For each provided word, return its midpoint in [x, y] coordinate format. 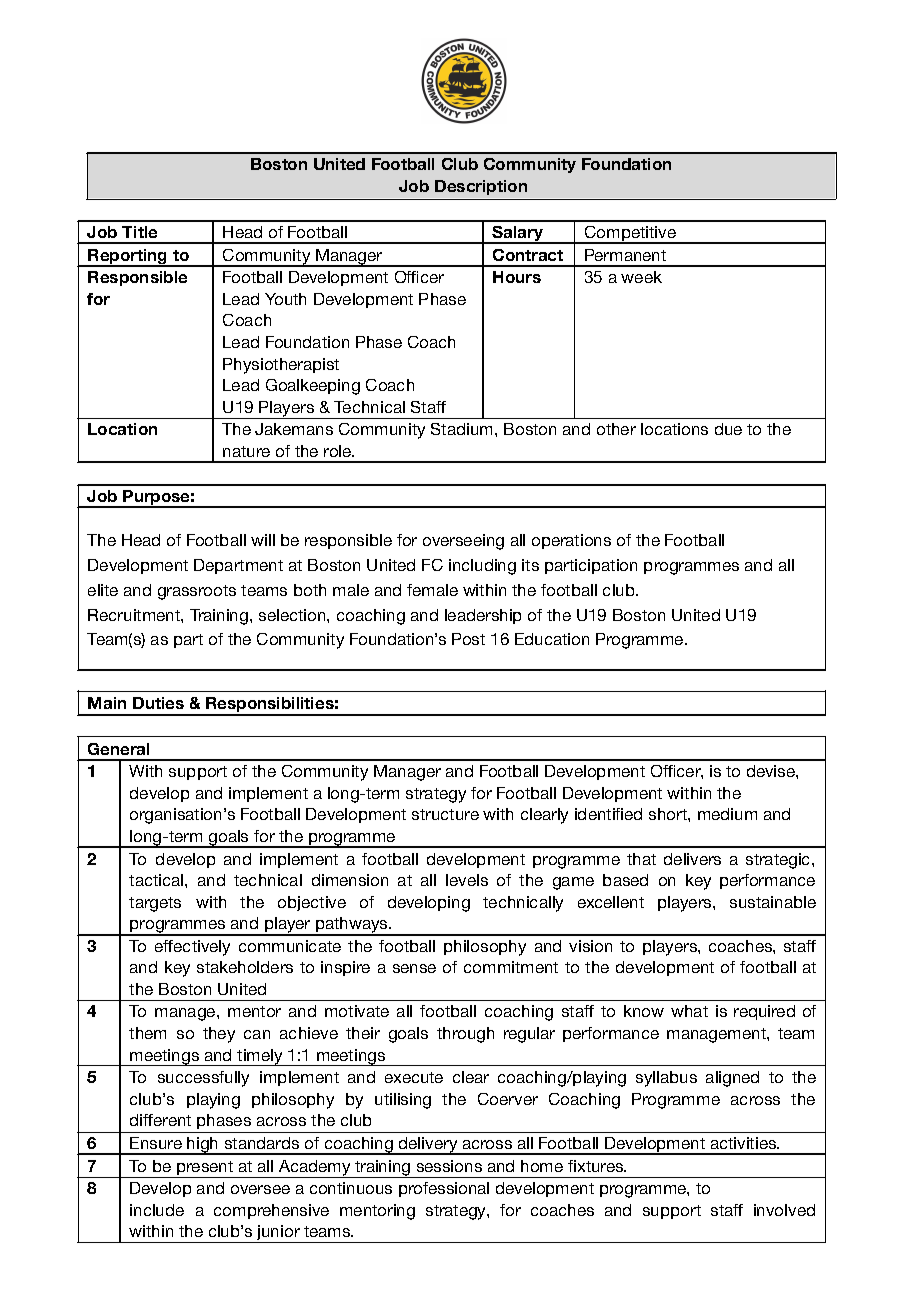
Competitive [630, 235]
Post [468, 639]
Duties [158, 703]
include [157, 1210]
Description [481, 187]
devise [772, 771]
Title [139, 232]
